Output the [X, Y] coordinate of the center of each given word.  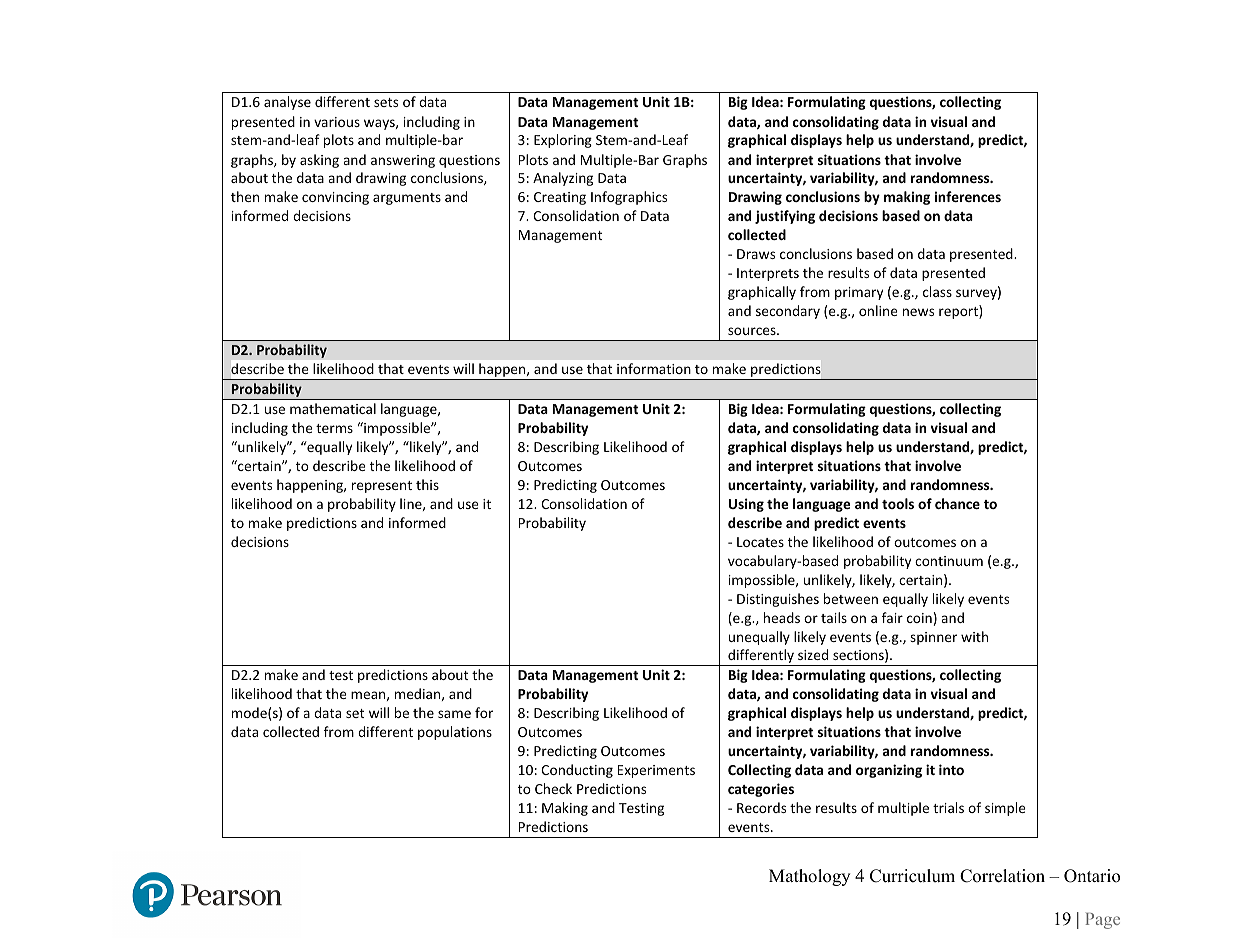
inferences [968, 196]
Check [553, 788]
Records [761, 807]
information [654, 368]
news [918, 312]
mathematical [333, 408]
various [337, 122]
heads [782, 617]
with [974, 636]
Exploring [563, 141]
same [454, 714]
